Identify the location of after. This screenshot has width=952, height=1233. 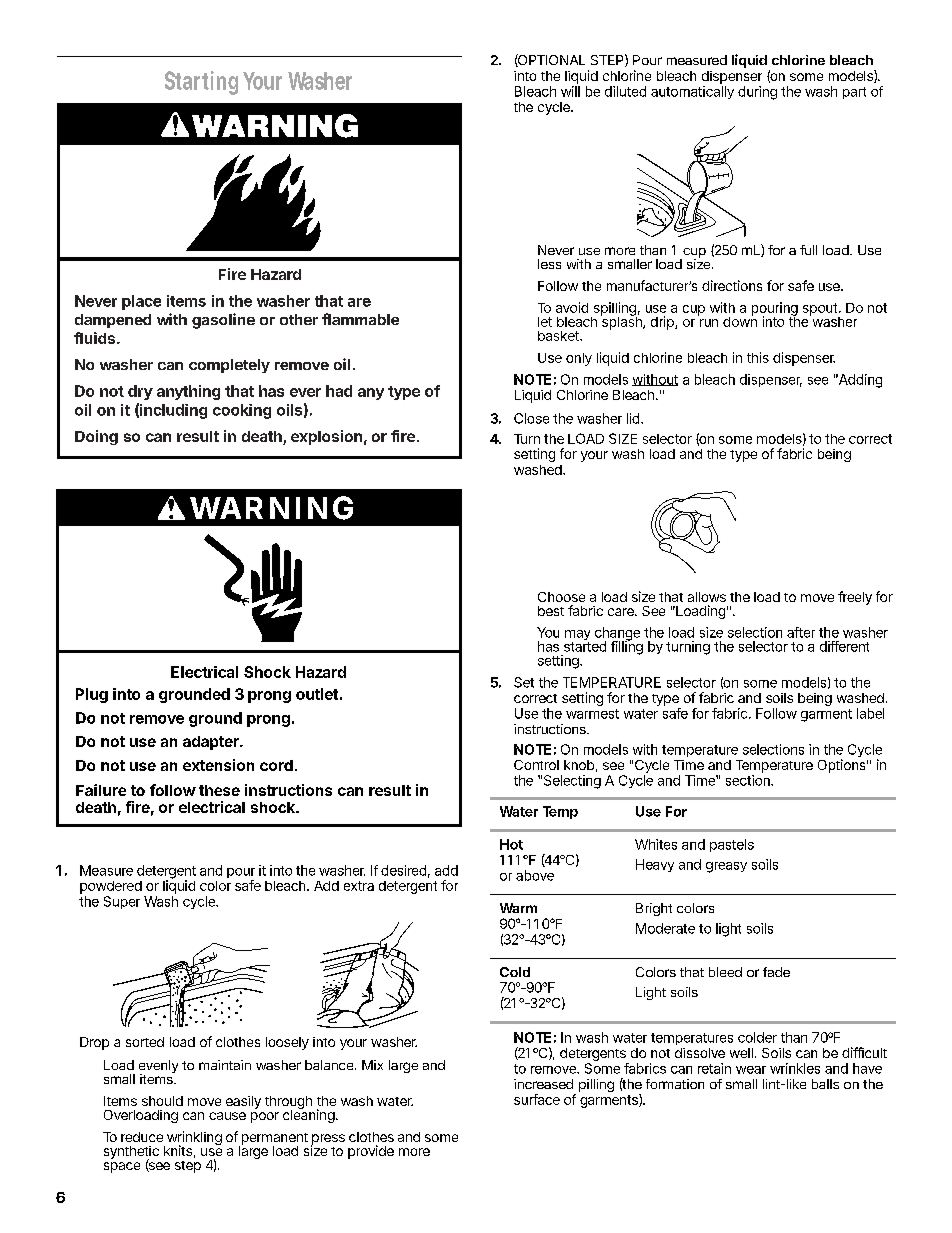
(801, 632).
